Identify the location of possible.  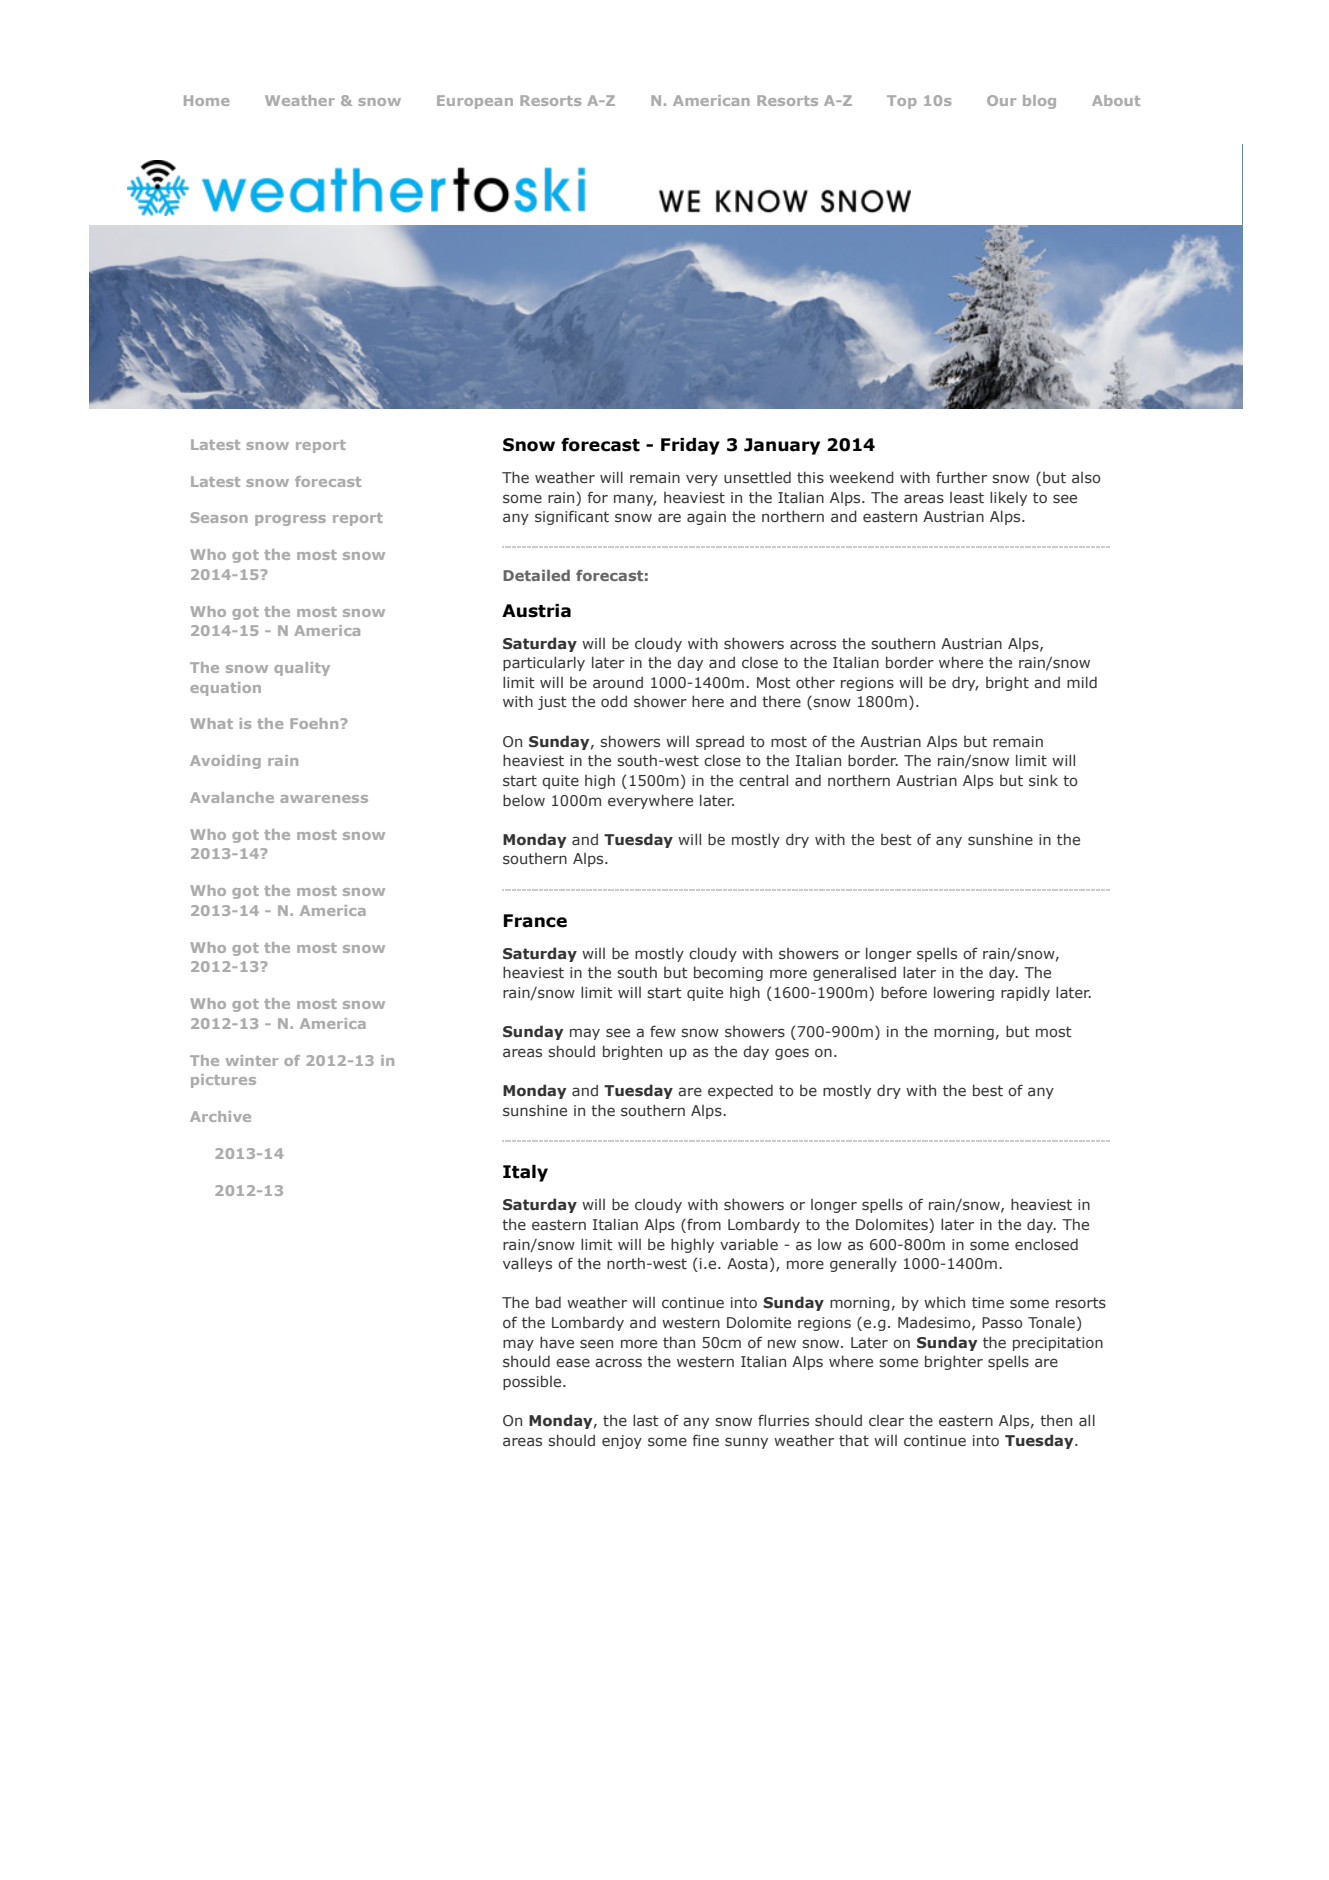
(533, 1382).
